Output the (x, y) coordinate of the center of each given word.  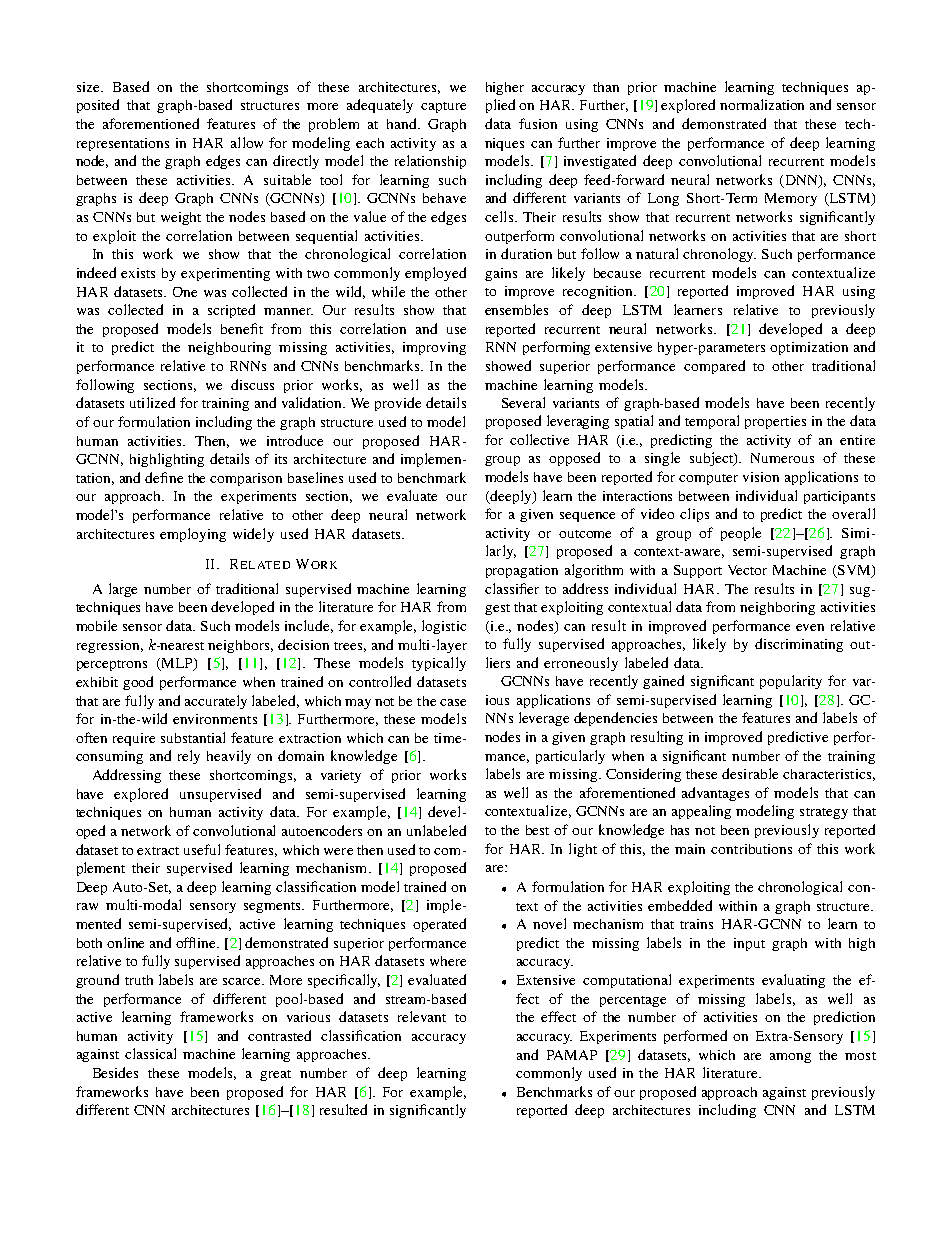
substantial (193, 737)
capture (443, 107)
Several (523, 402)
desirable (750, 773)
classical (150, 1053)
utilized (152, 402)
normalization (762, 104)
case (453, 702)
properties (775, 422)
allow (247, 142)
